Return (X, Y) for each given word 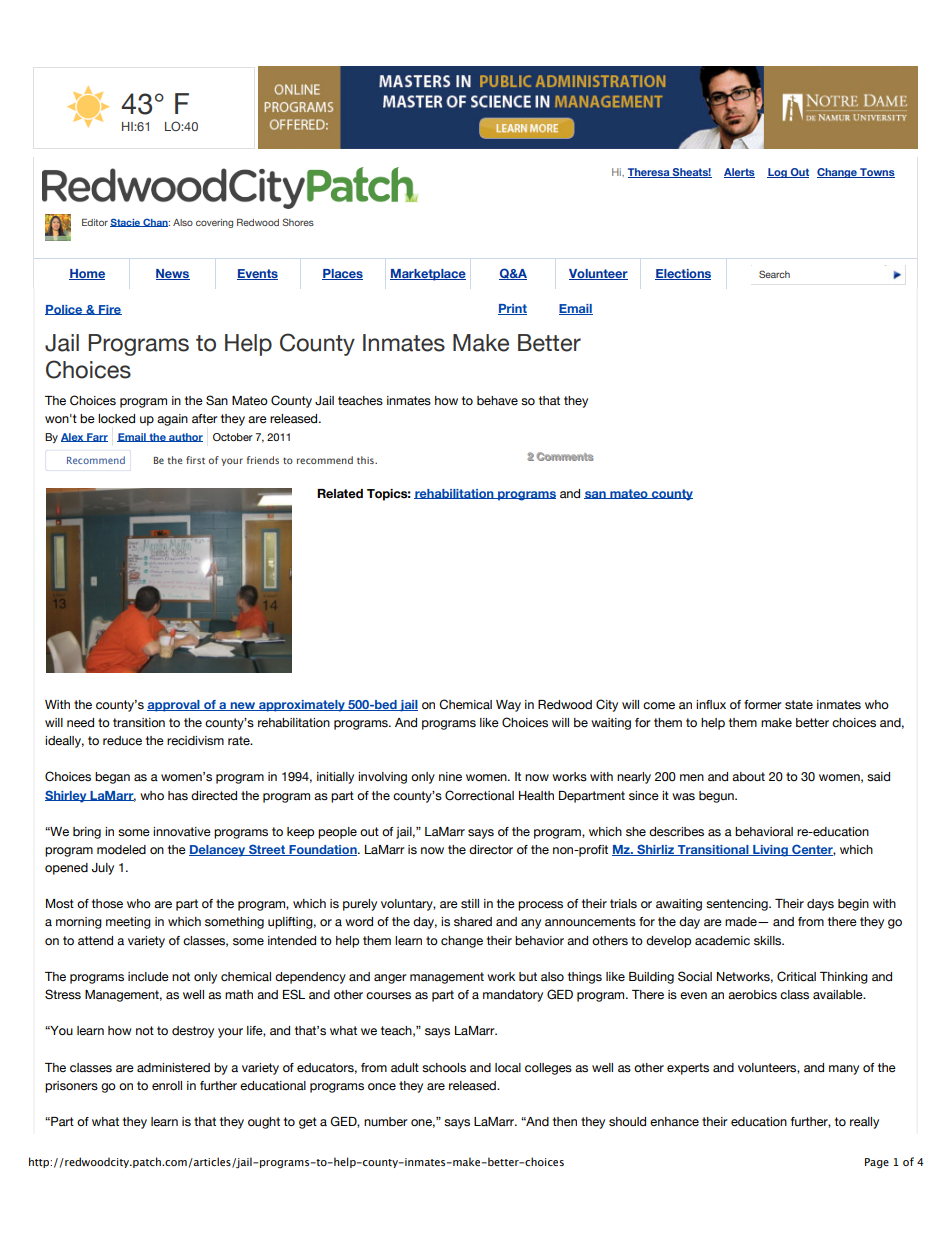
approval (174, 706)
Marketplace (428, 275)
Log (778, 173)
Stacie (126, 222)
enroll (167, 1086)
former (763, 705)
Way (508, 706)
